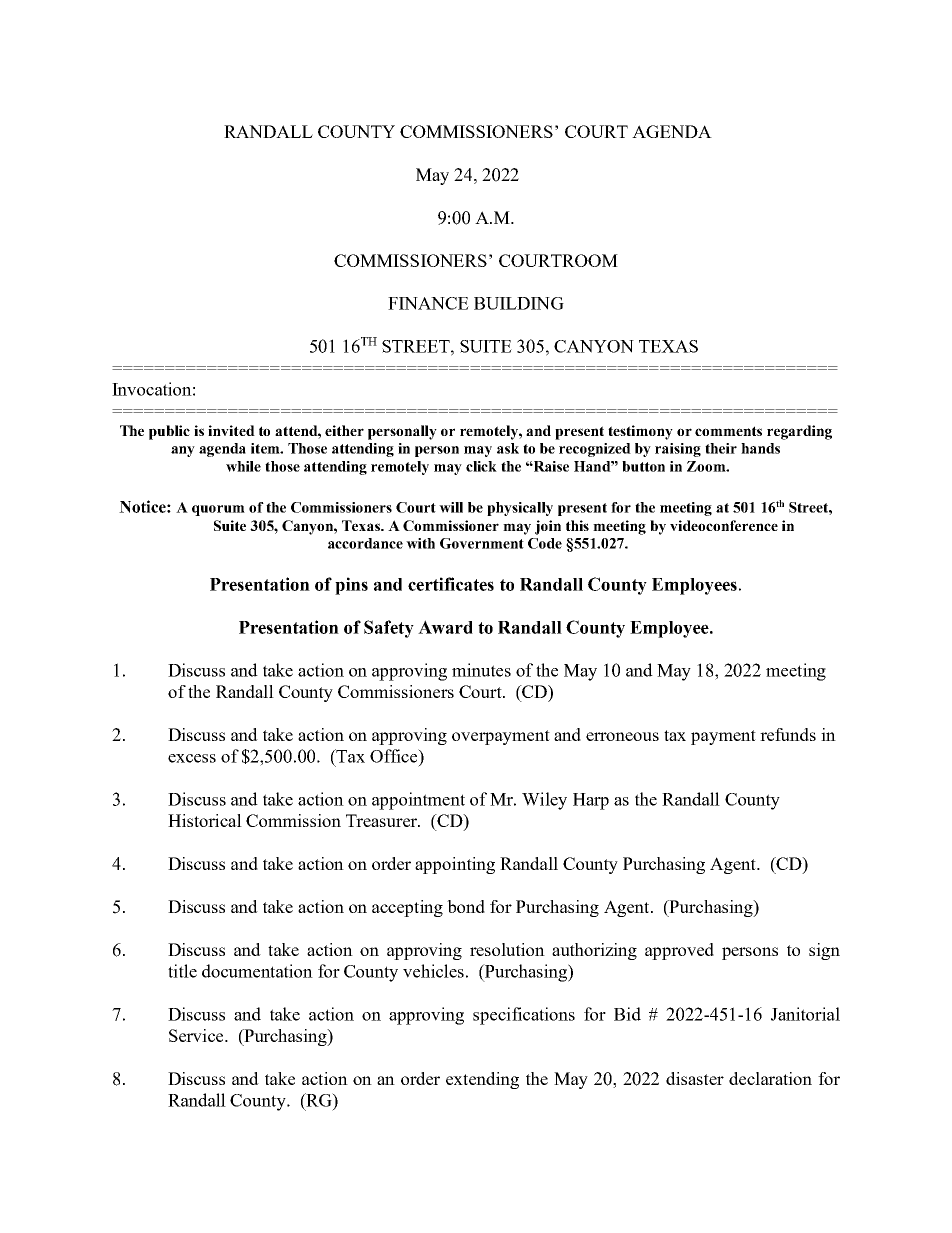  Describe the element at coordinates (481, 466) in the screenshot. I see `click` at that location.
